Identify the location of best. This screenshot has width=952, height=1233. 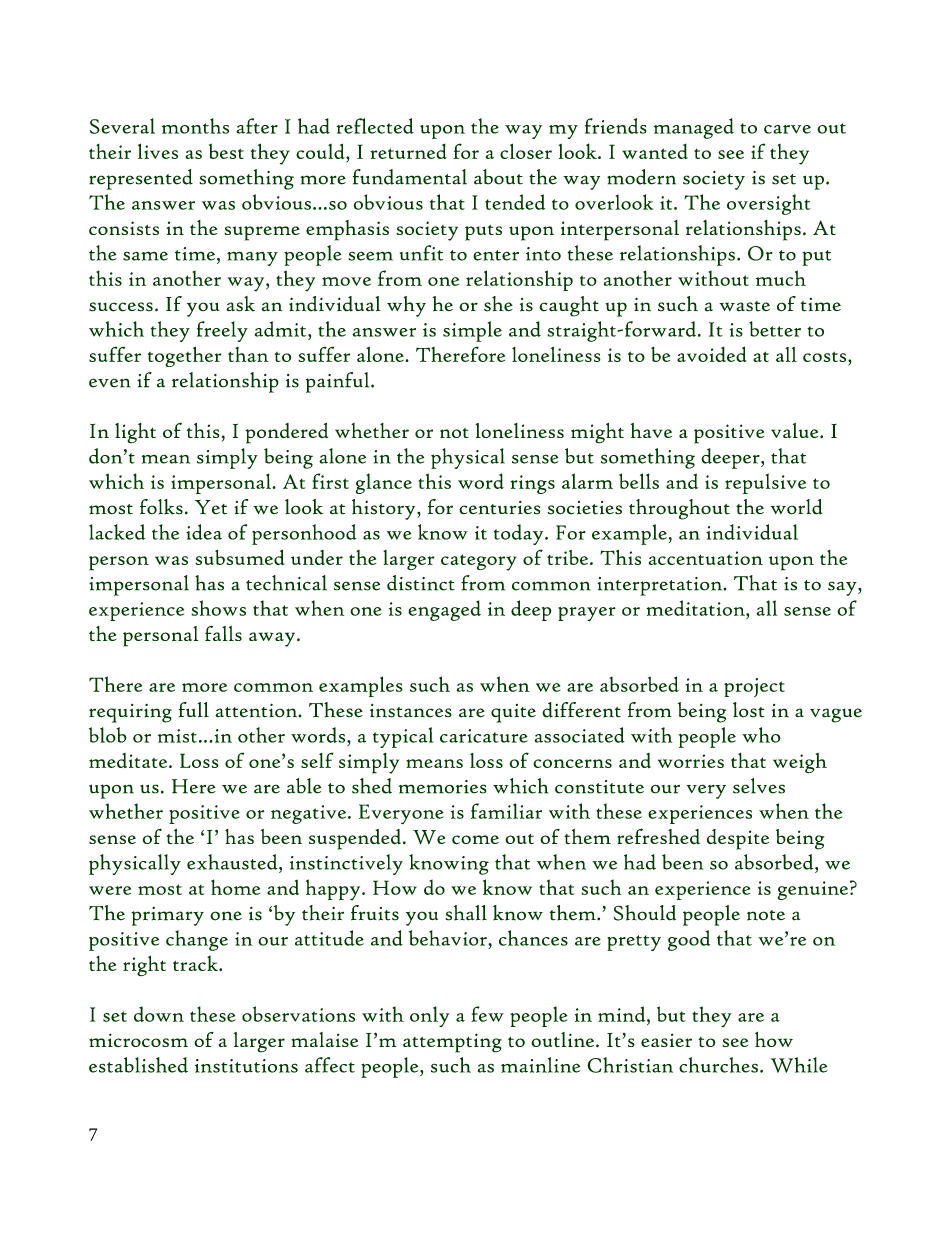
(226, 151).
